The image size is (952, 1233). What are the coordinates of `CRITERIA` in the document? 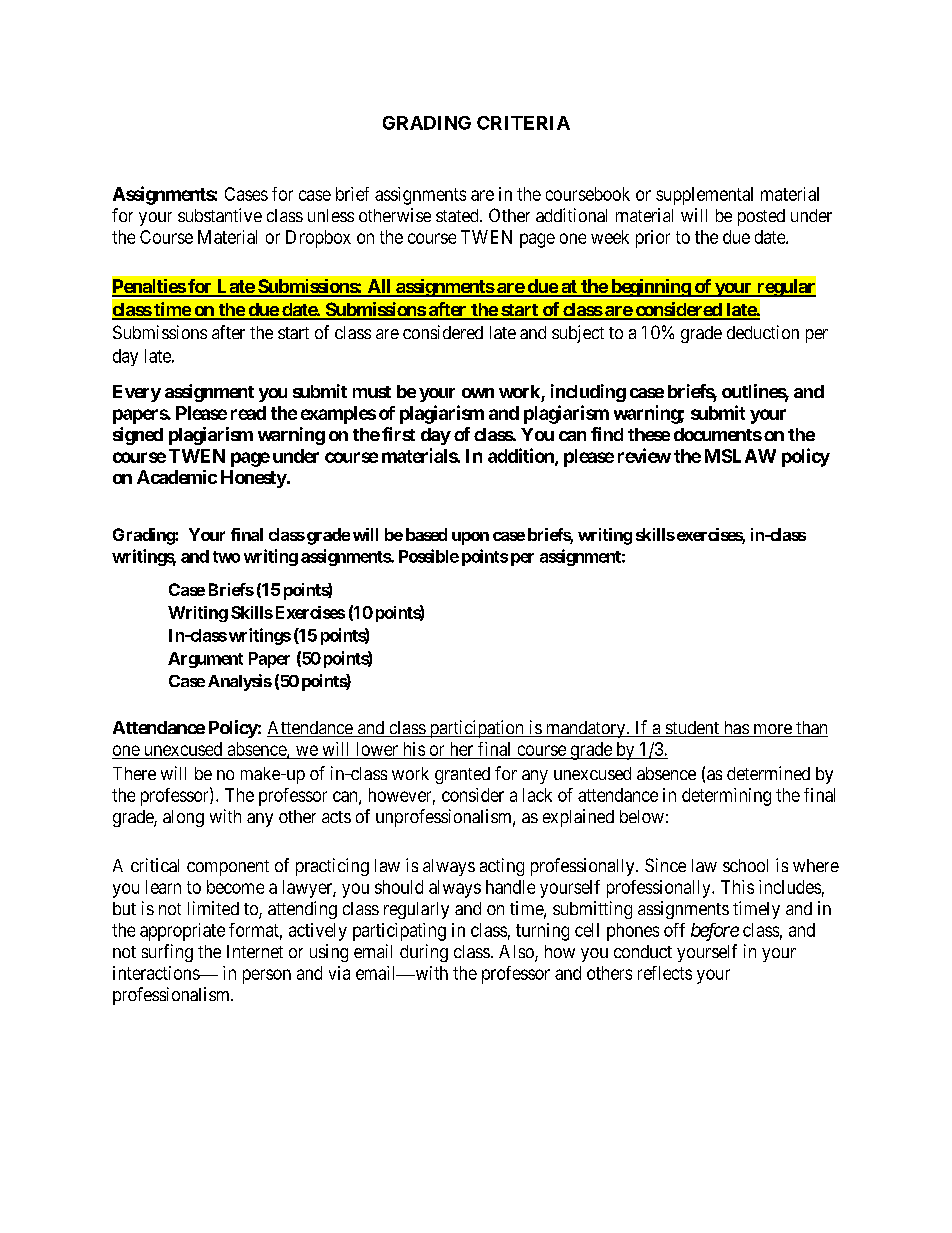 It's located at (523, 123).
